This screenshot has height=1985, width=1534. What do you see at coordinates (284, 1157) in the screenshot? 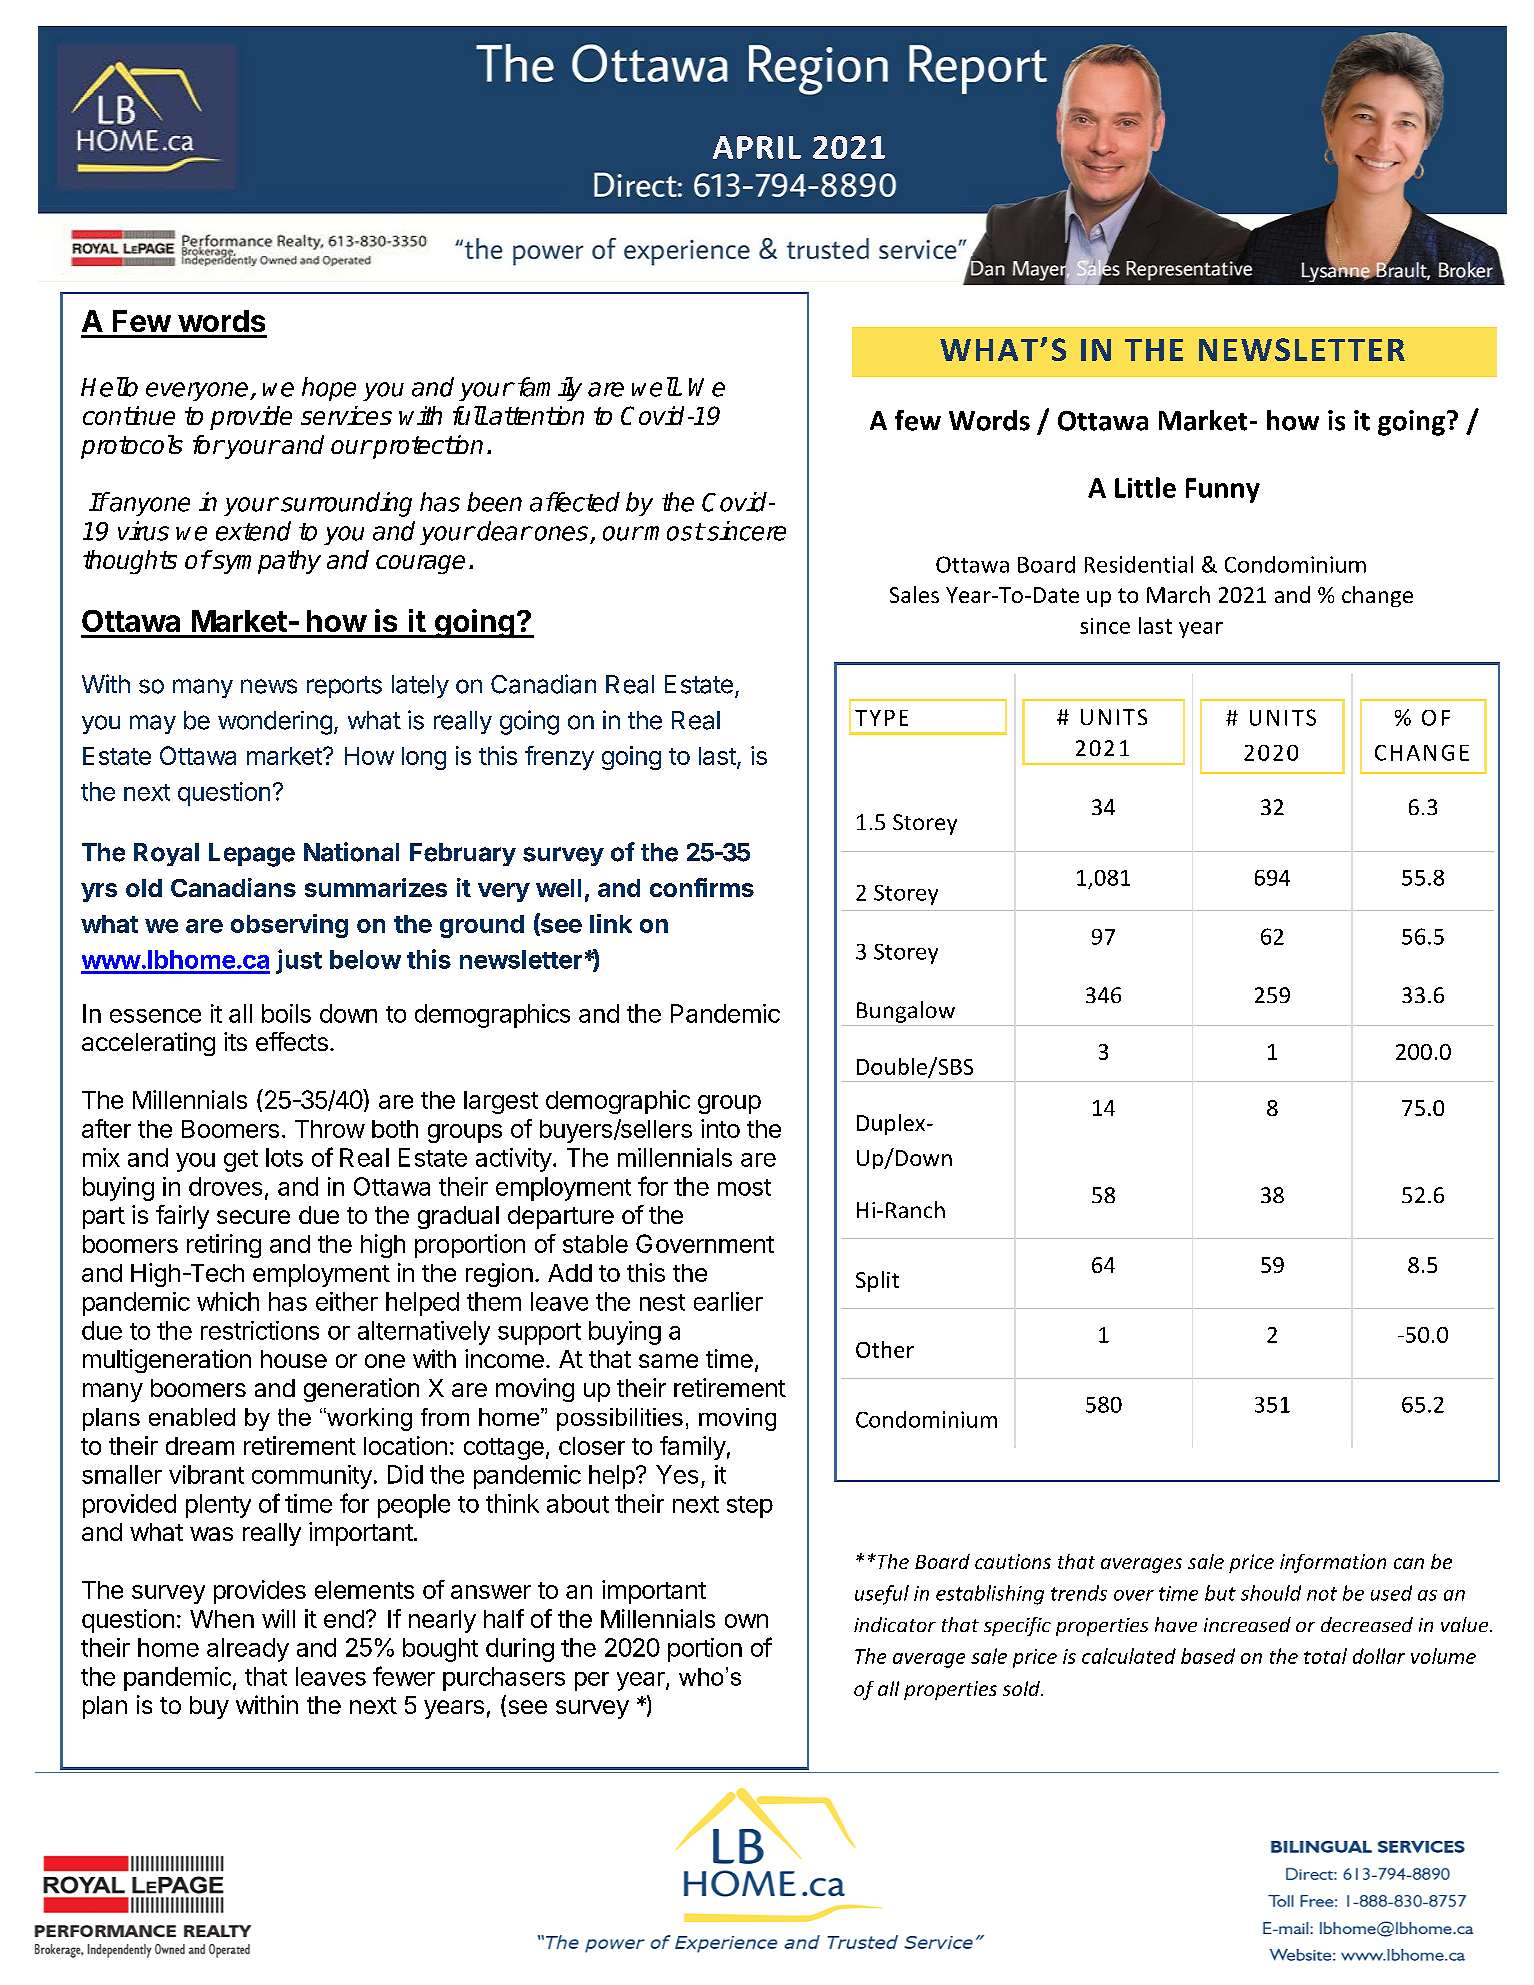
I see `lots` at bounding box center [284, 1157].
